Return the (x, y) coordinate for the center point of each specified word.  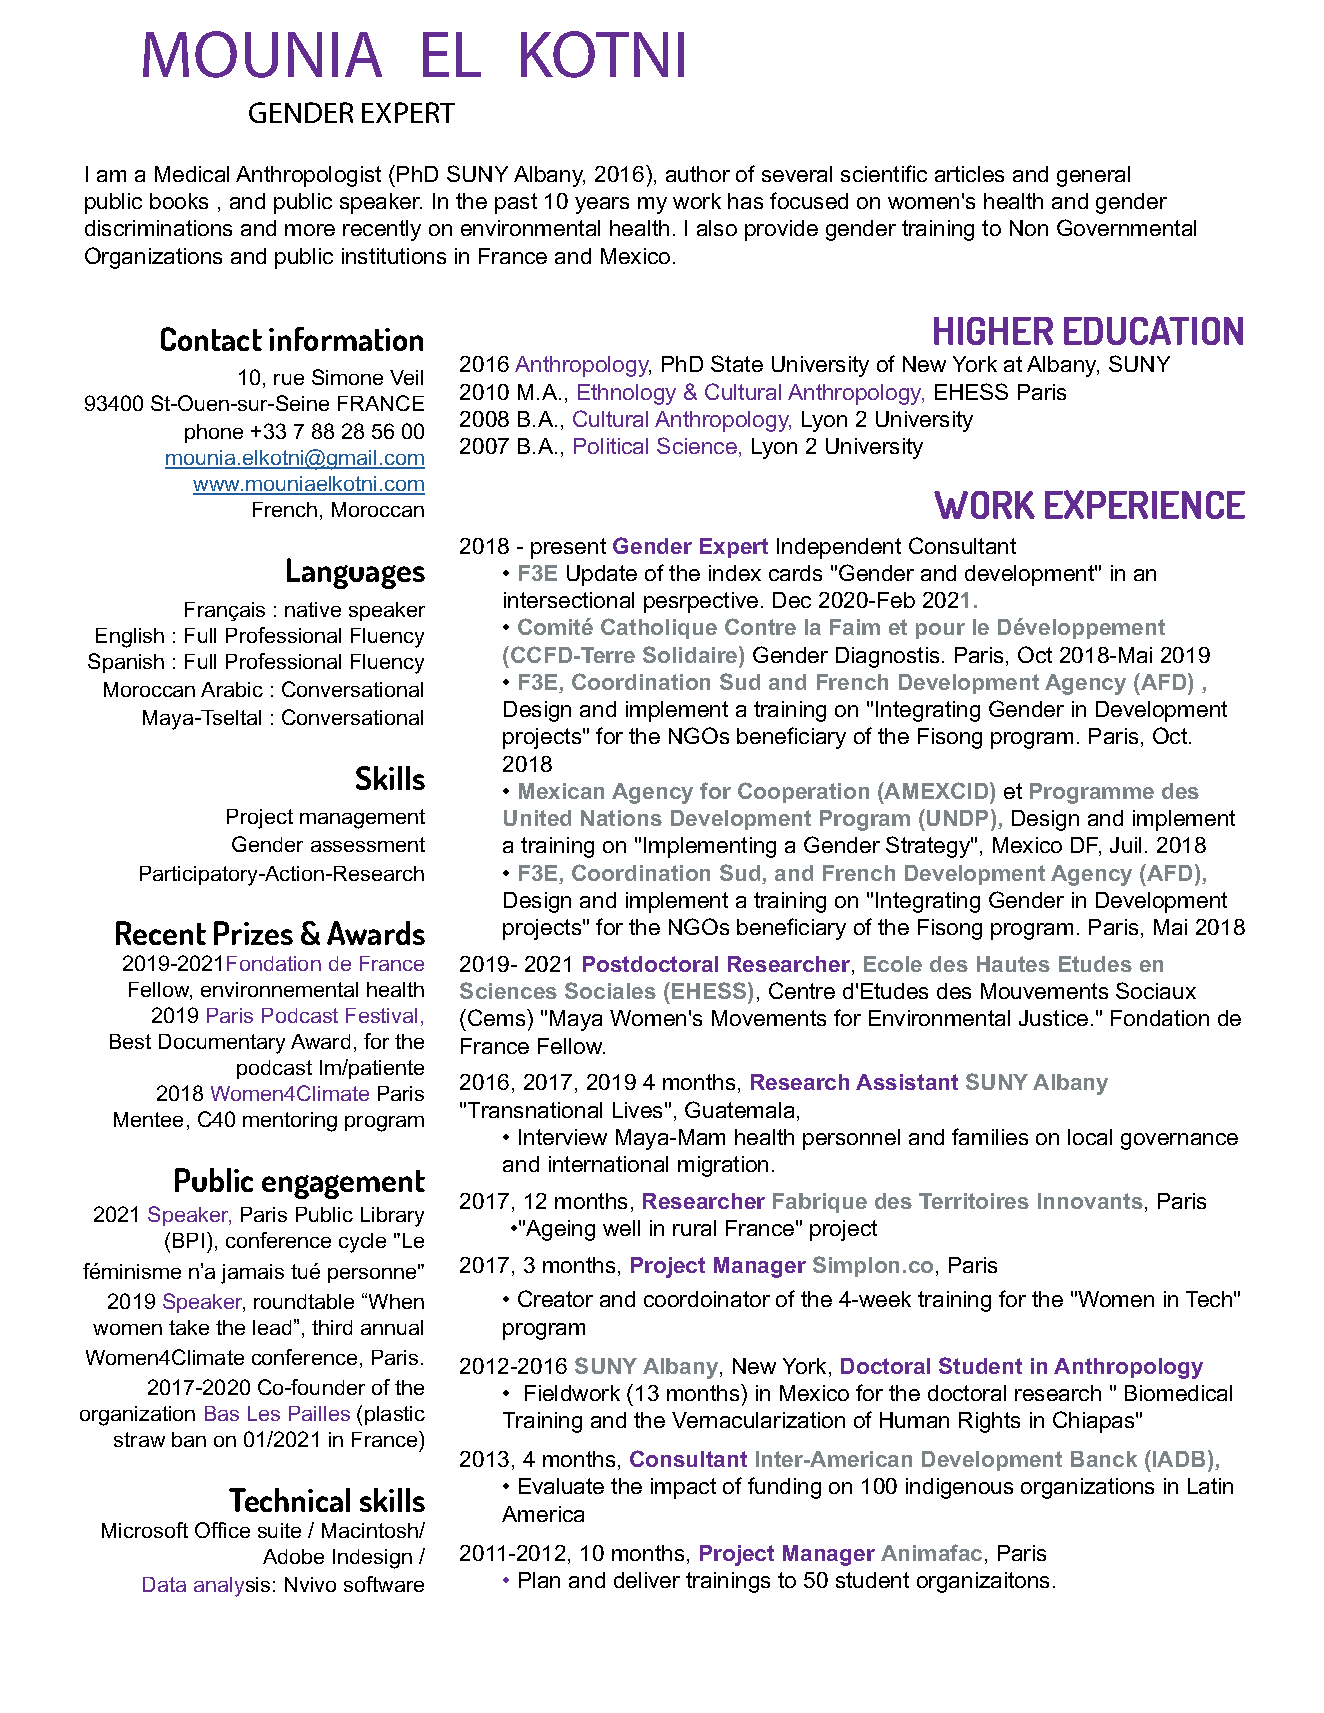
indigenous (959, 1488)
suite (279, 1530)
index (735, 573)
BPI (188, 1240)
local (1090, 1137)
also (717, 228)
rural (694, 1228)
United (537, 818)
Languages (356, 573)
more (310, 230)
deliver (647, 1580)
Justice (1053, 1018)
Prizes (253, 933)
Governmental (1126, 227)
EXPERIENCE (1145, 504)
